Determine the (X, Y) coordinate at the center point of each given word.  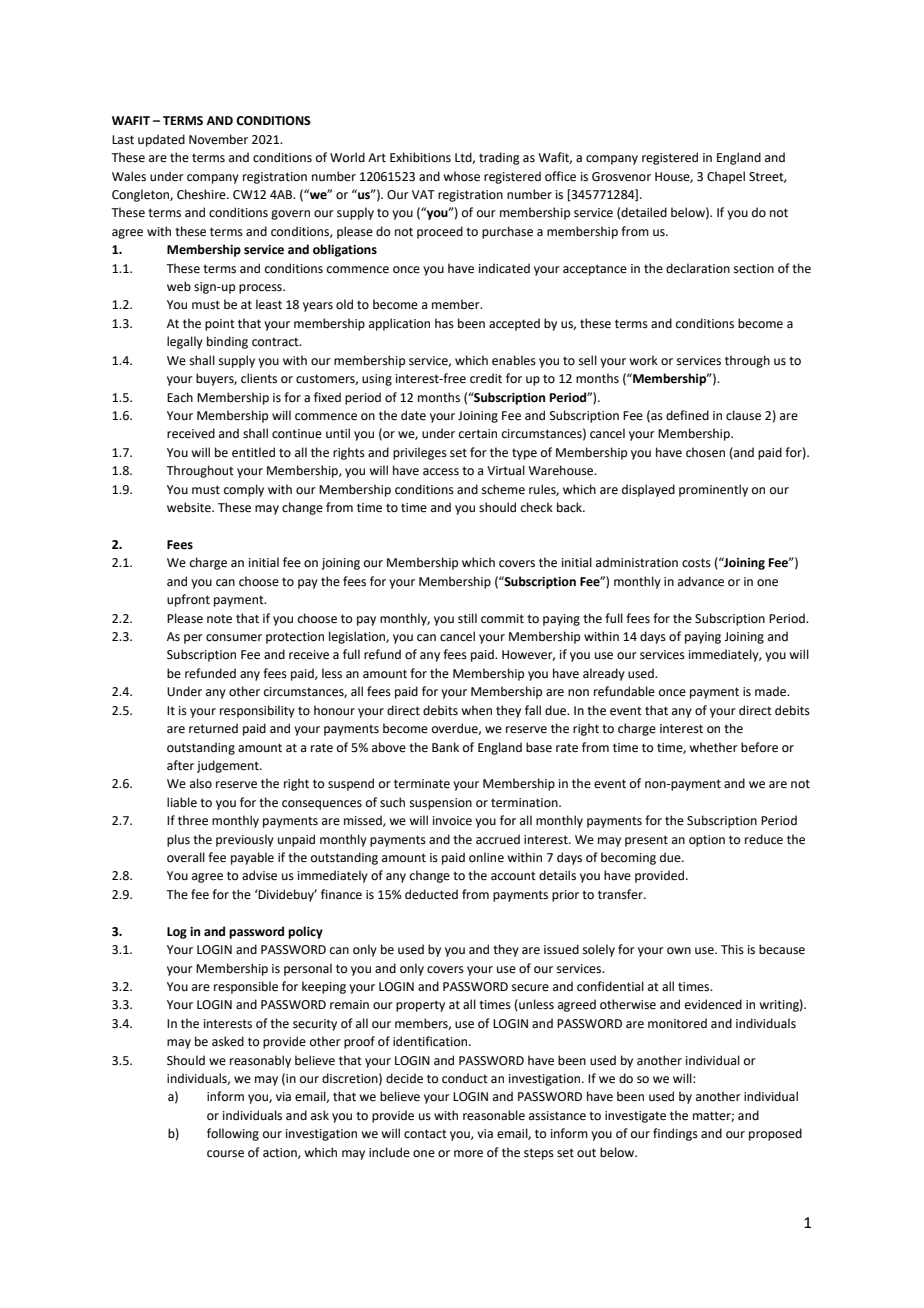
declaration (698, 268)
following (233, 1134)
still (467, 618)
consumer (234, 638)
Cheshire (202, 194)
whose (461, 176)
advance (701, 581)
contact (425, 1134)
